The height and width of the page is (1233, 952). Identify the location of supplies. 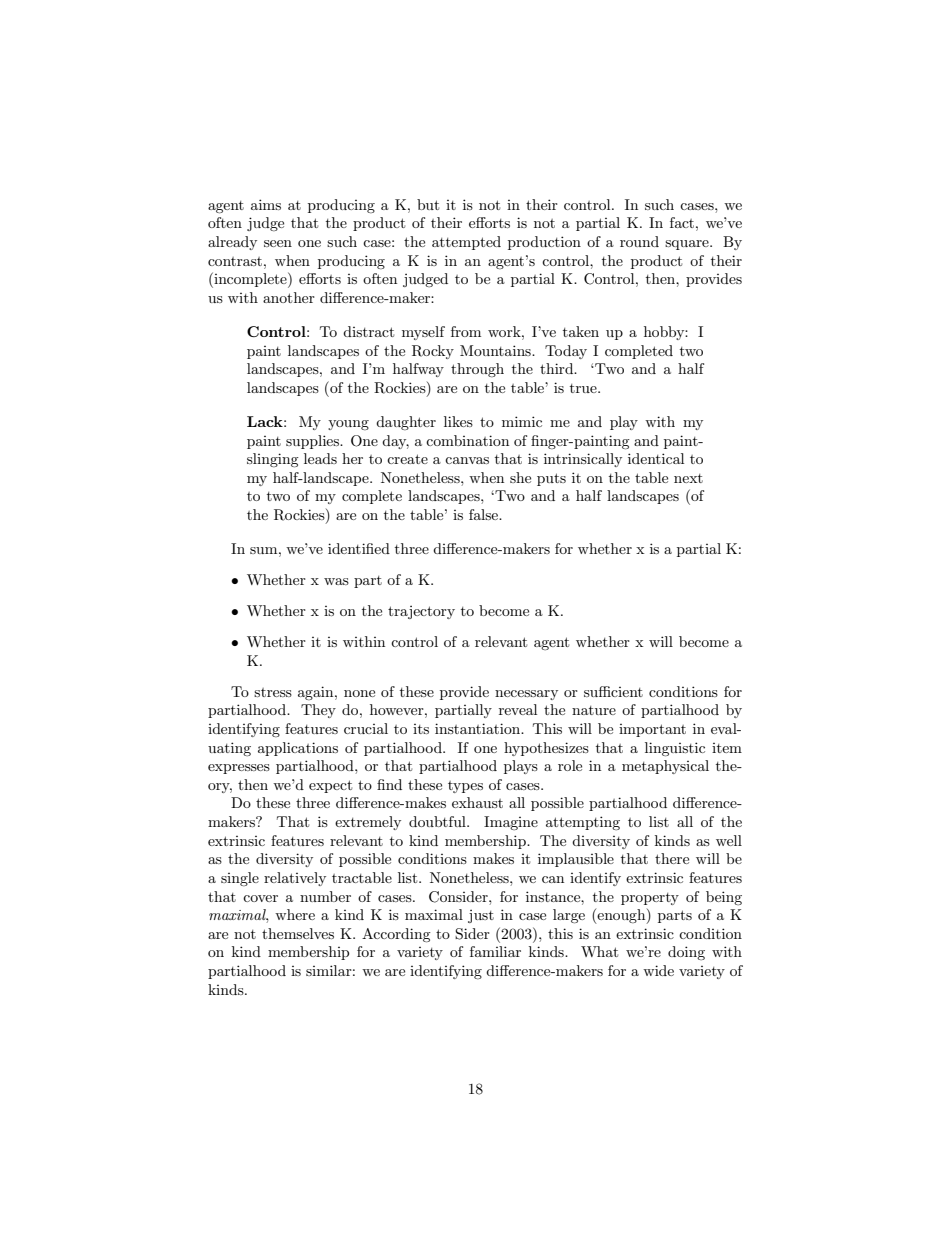
(314, 442).
